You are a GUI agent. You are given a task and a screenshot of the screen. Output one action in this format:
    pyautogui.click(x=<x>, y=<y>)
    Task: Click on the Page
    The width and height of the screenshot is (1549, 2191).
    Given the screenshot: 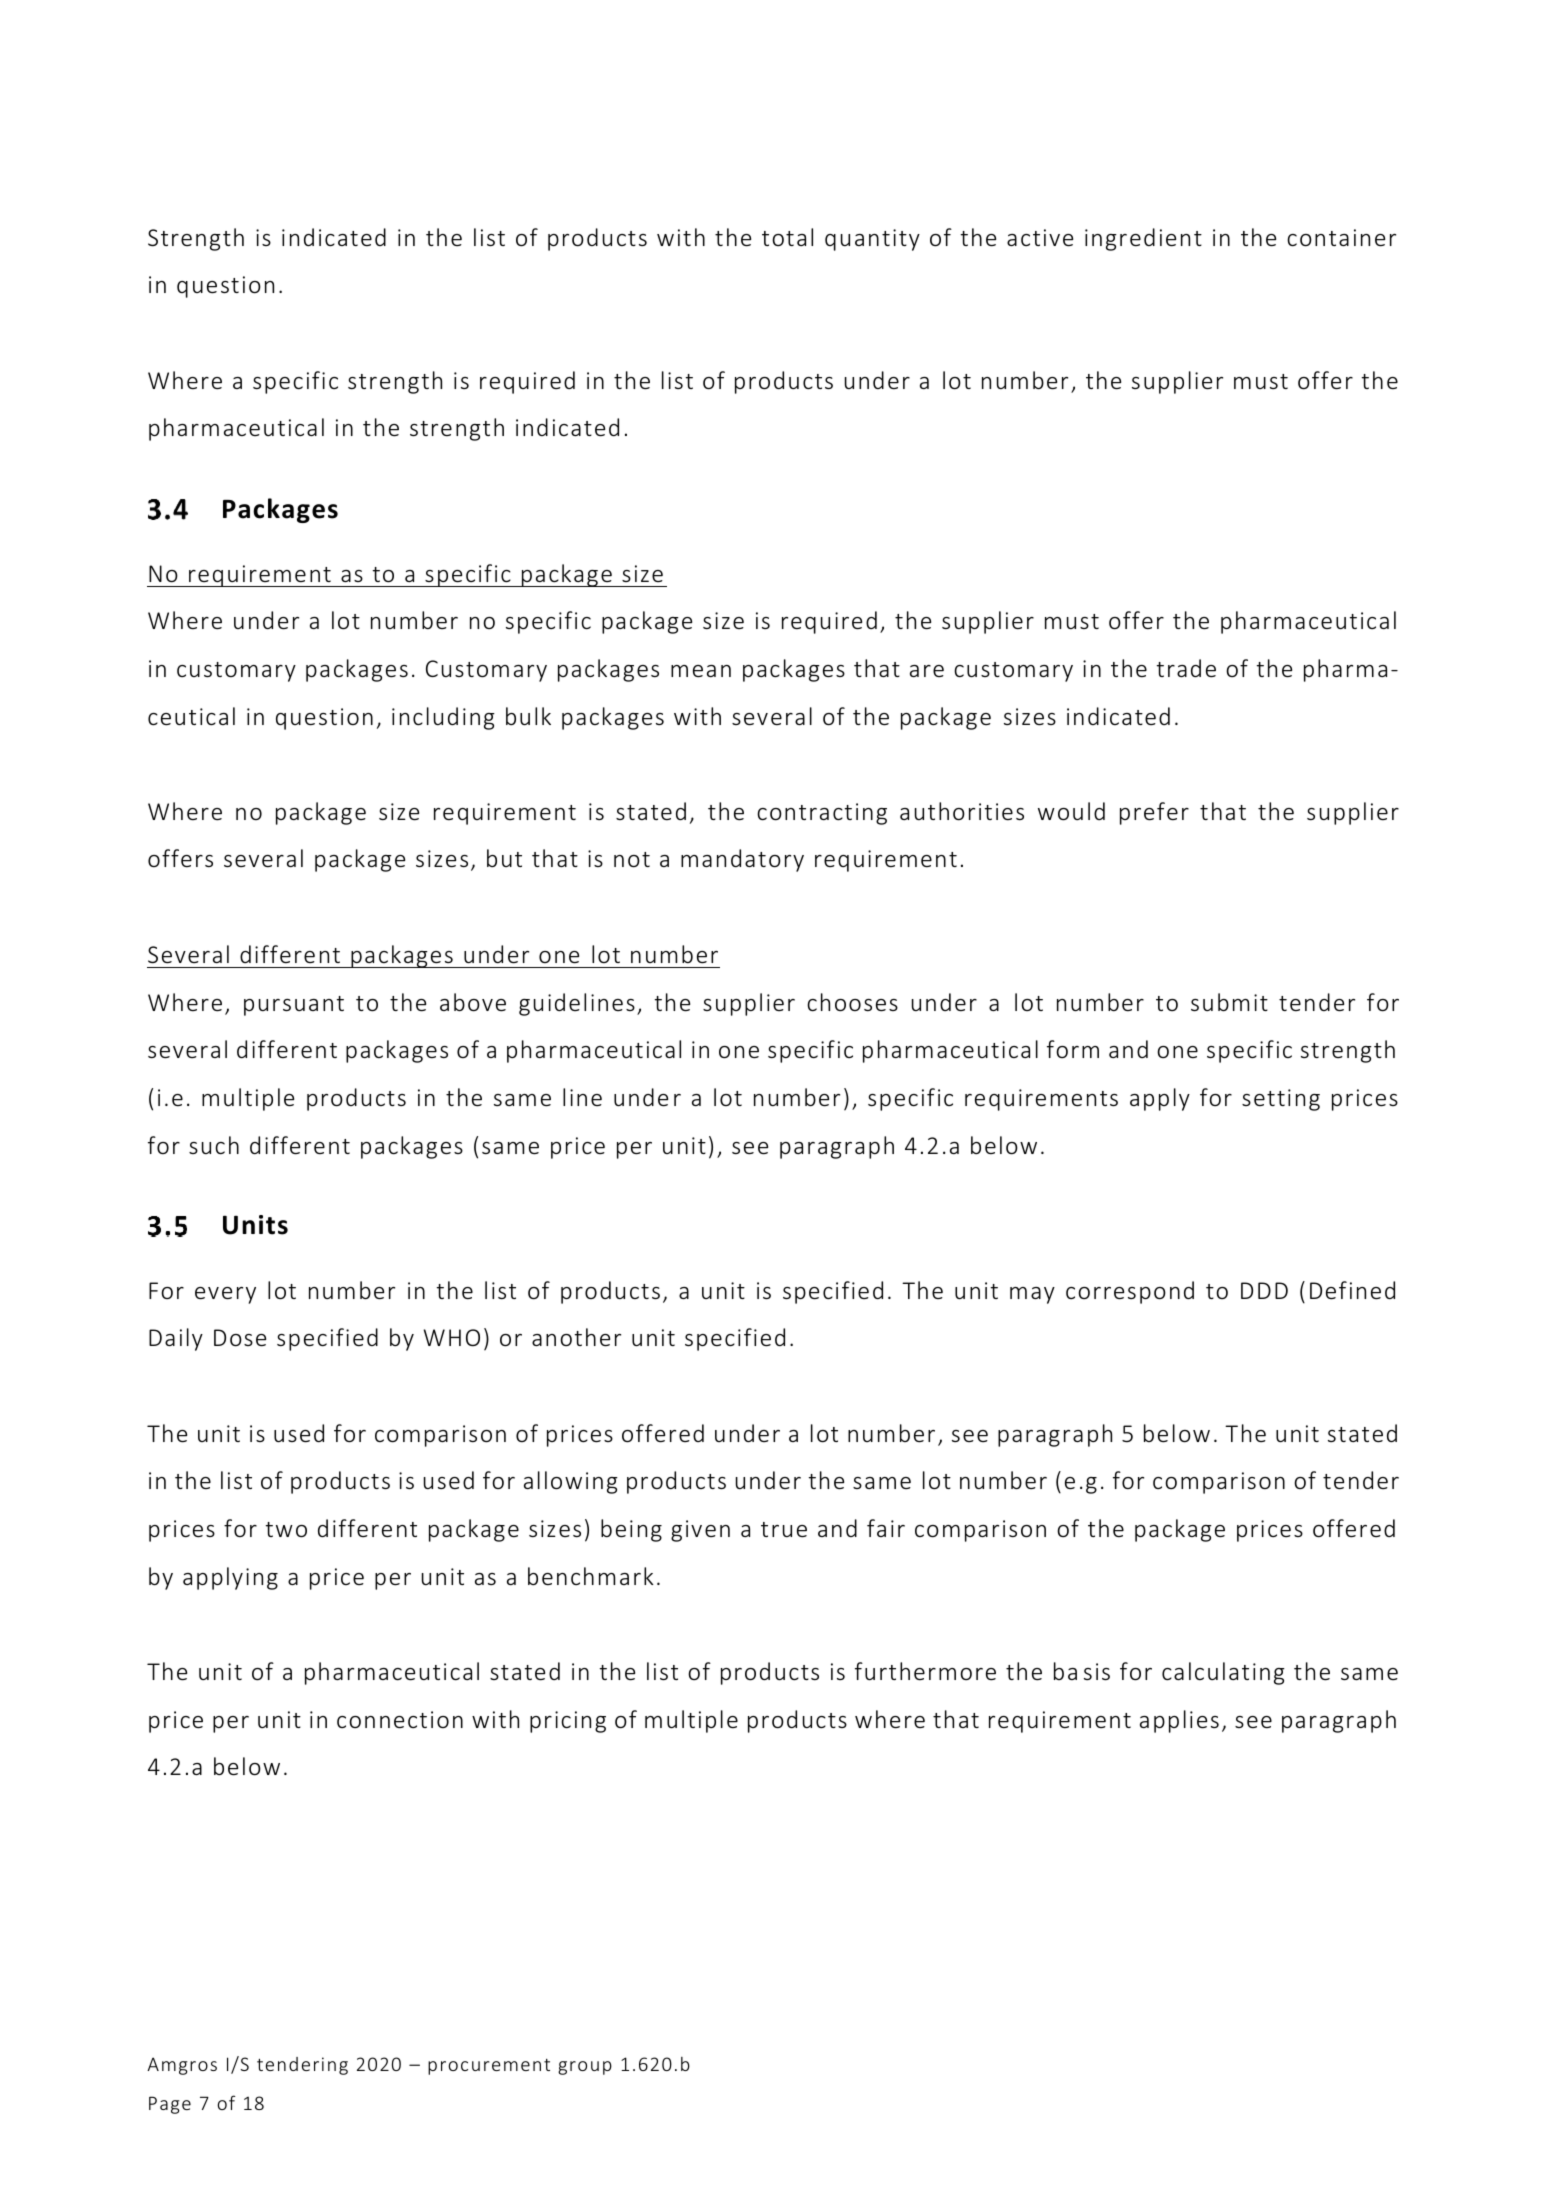 What is the action you would take?
    pyautogui.click(x=170, y=2105)
